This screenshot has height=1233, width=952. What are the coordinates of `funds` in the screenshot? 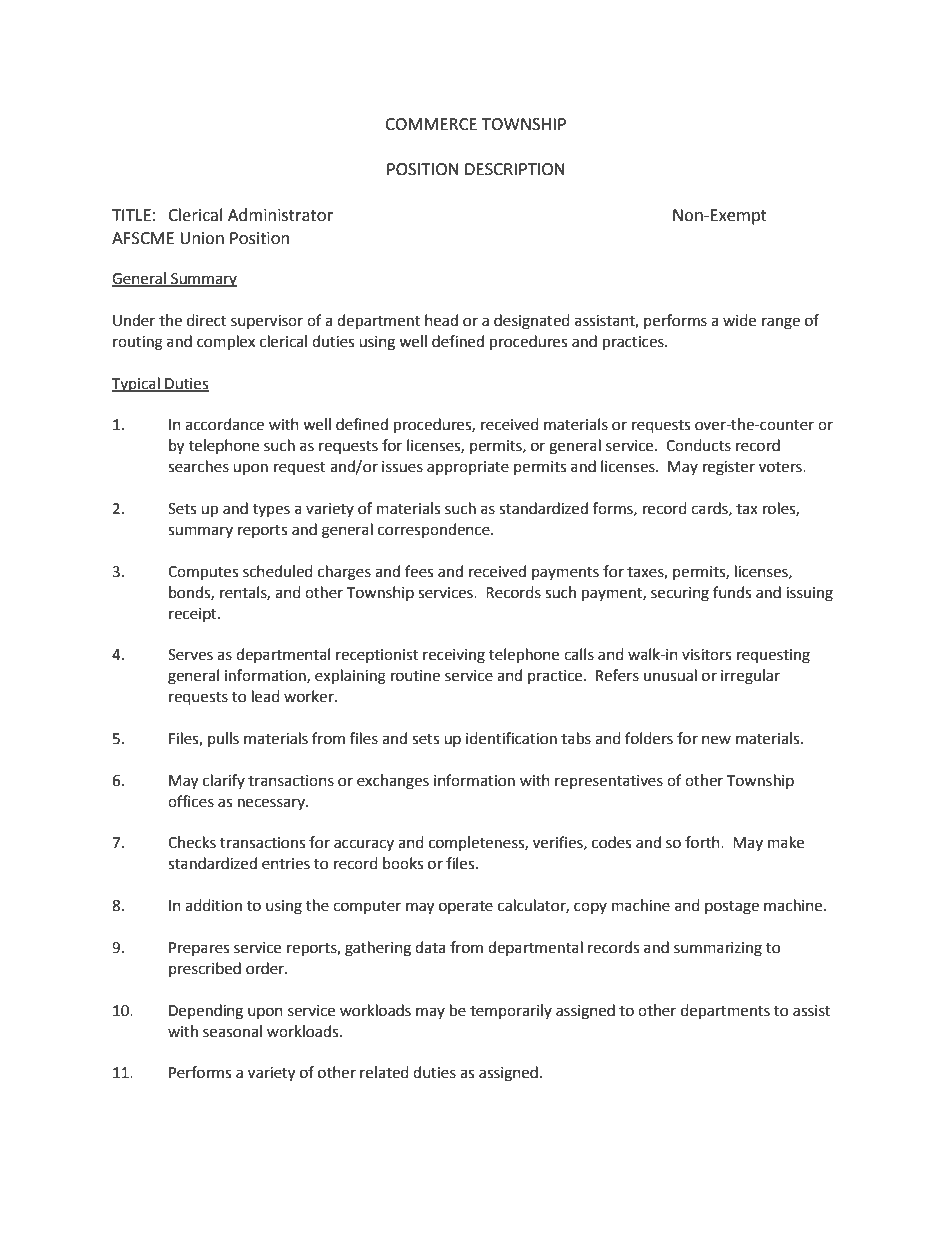 It's located at (732, 592).
